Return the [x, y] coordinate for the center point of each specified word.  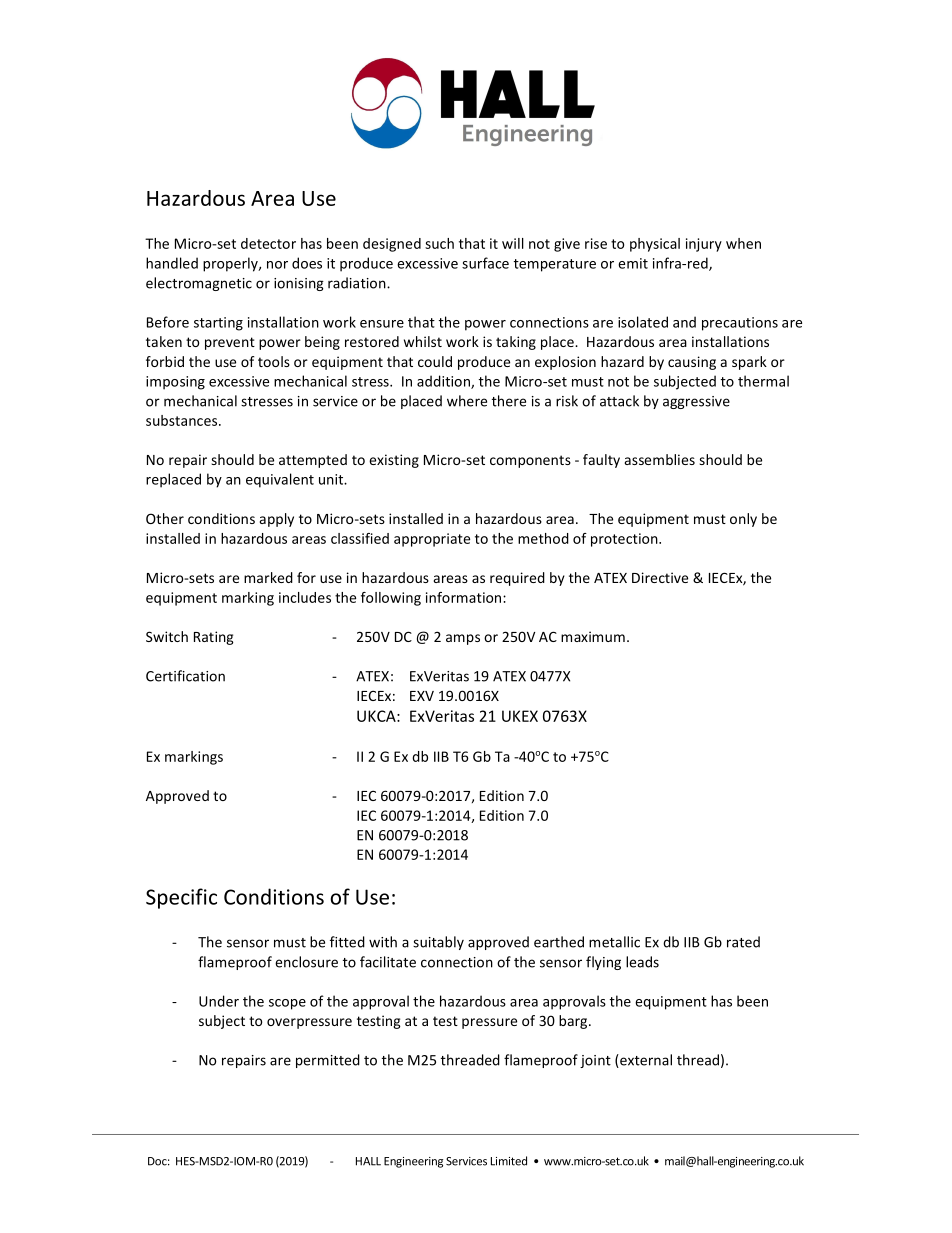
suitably [438, 943]
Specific [181, 898]
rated [743, 942]
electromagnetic [199, 284]
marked [268, 577]
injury [704, 245]
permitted [328, 1061]
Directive [660, 577]
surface [485, 263]
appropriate [432, 540]
